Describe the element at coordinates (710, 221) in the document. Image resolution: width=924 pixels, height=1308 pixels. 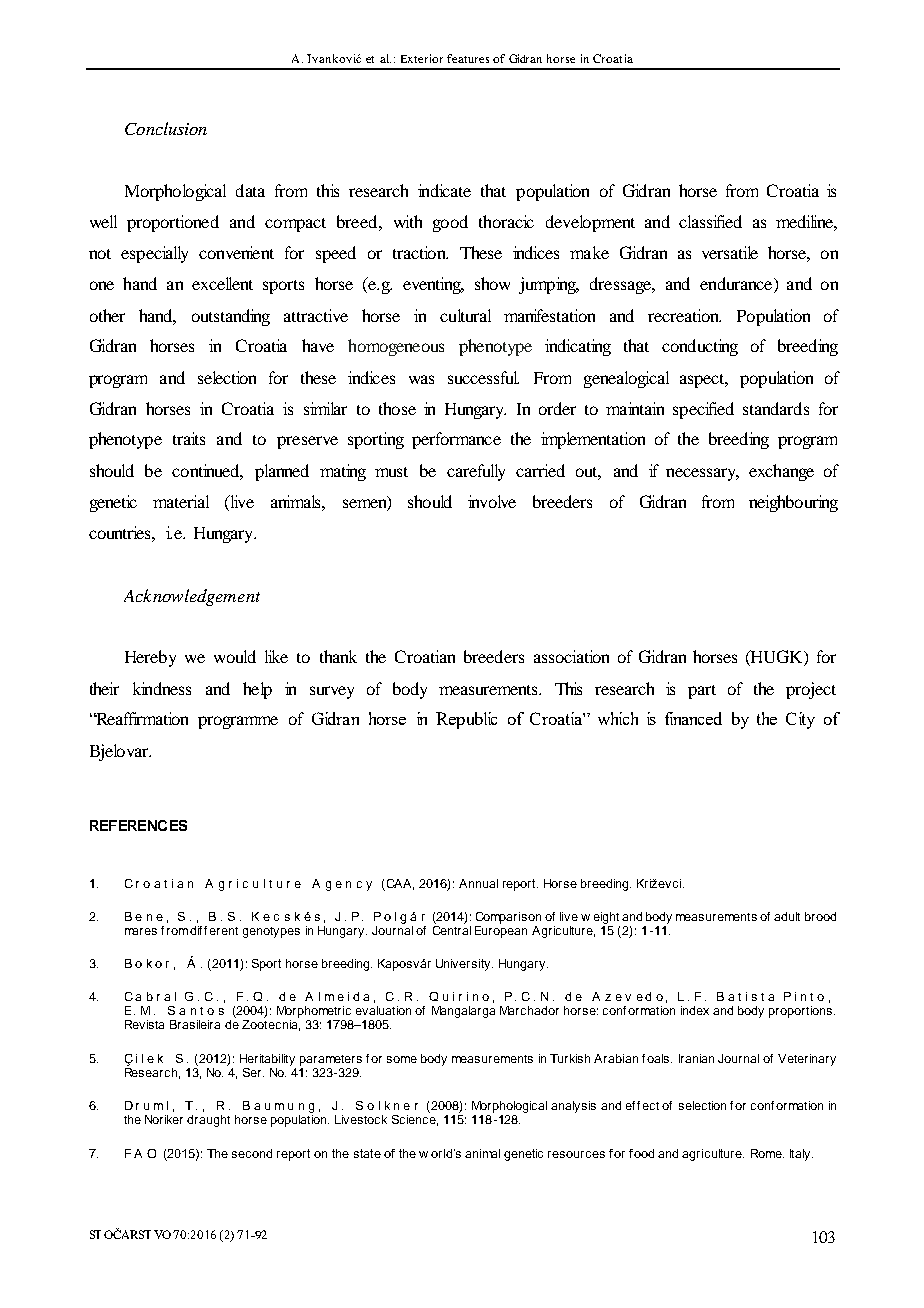
I see `classified` at that location.
